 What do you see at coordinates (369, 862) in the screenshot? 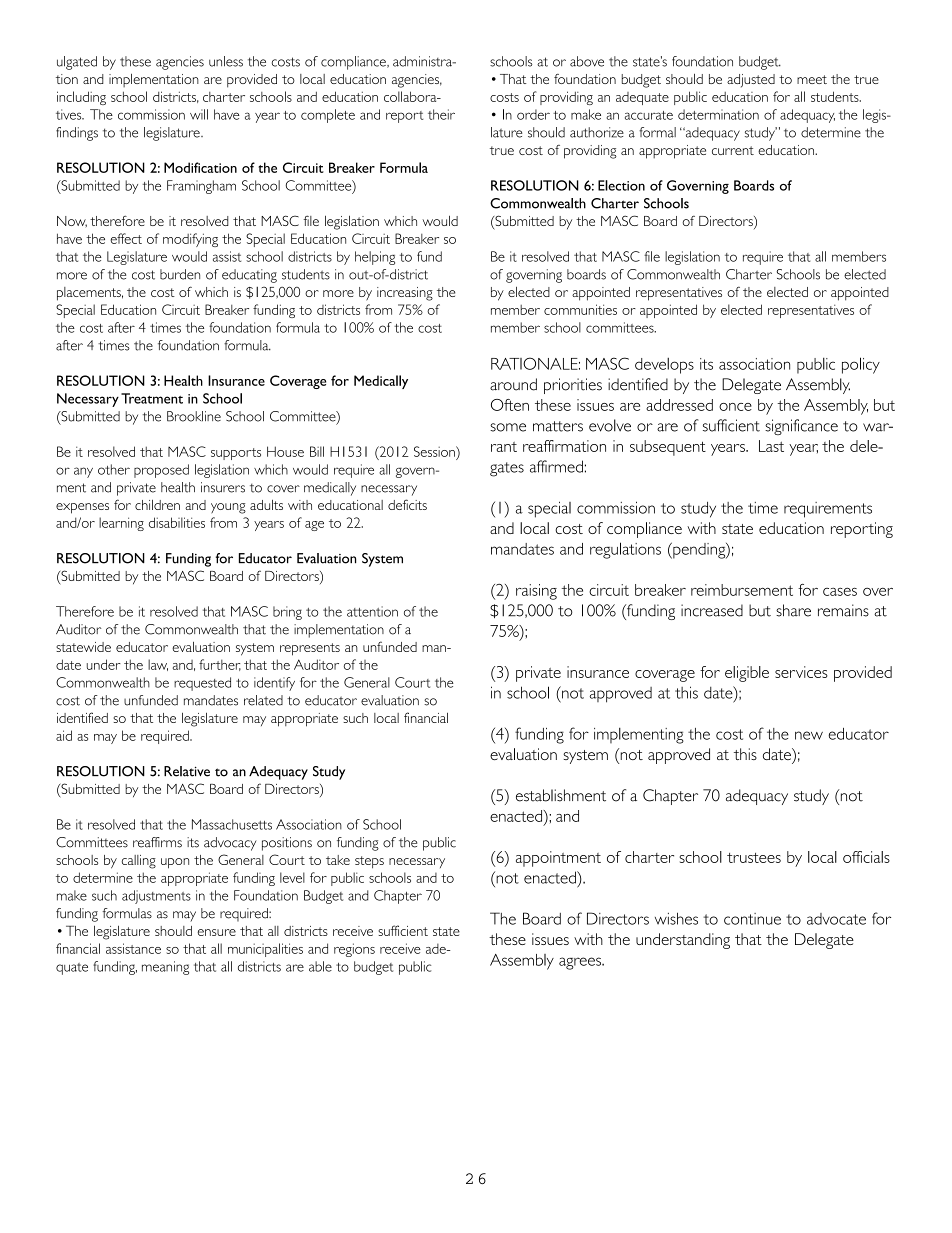
I see `steps` at bounding box center [369, 862].
